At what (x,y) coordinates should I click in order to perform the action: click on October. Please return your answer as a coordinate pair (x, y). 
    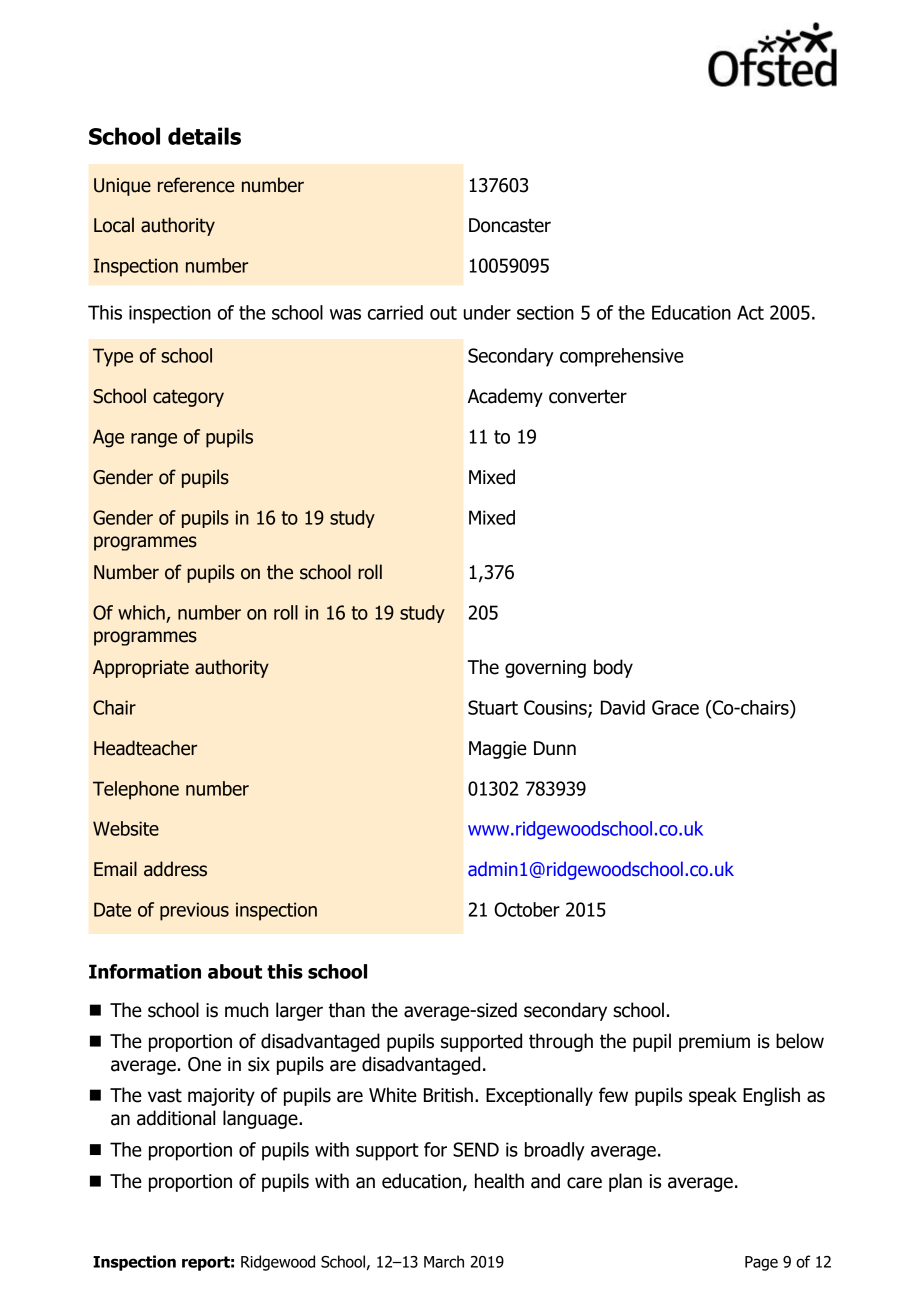
    Looking at the image, I should click on (527, 909).
